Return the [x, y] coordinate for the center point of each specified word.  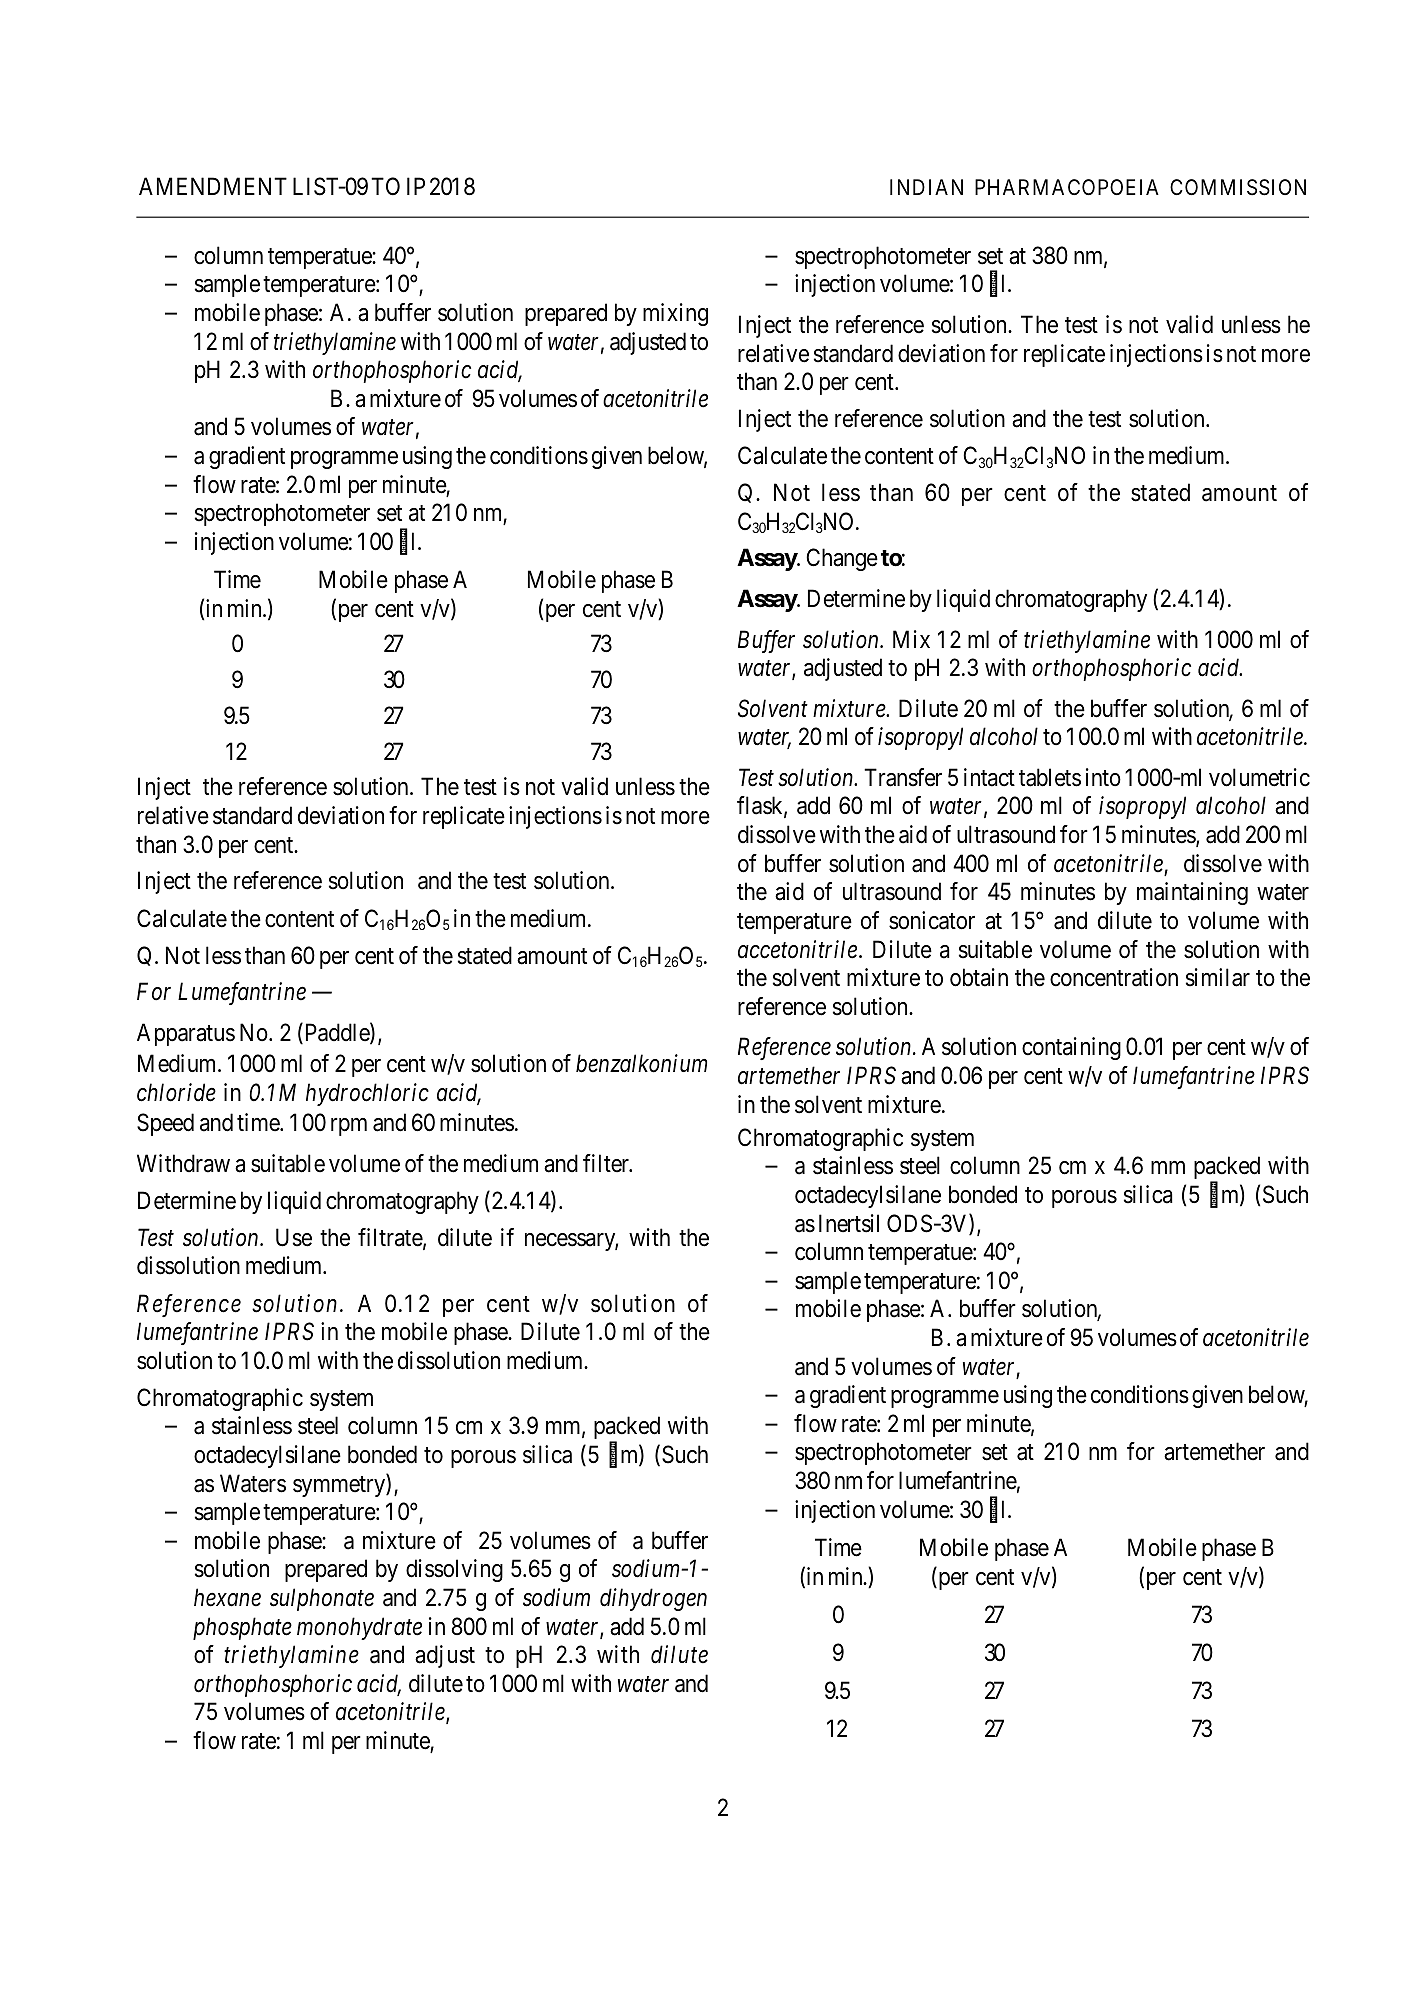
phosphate [242, 1628]
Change [842, 559]
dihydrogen [653, 1599]
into [1103, 777]
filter [607, 1163]
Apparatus [186, 1034]
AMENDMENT [213, 186]
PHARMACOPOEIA [1067, 187]
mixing [675, 314]
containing [1071, 1048]
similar [1218, 977]
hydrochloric [367, 1094]
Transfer [903, 777]
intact [989, 777]
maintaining [1192, 893]
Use [294, 1237]
